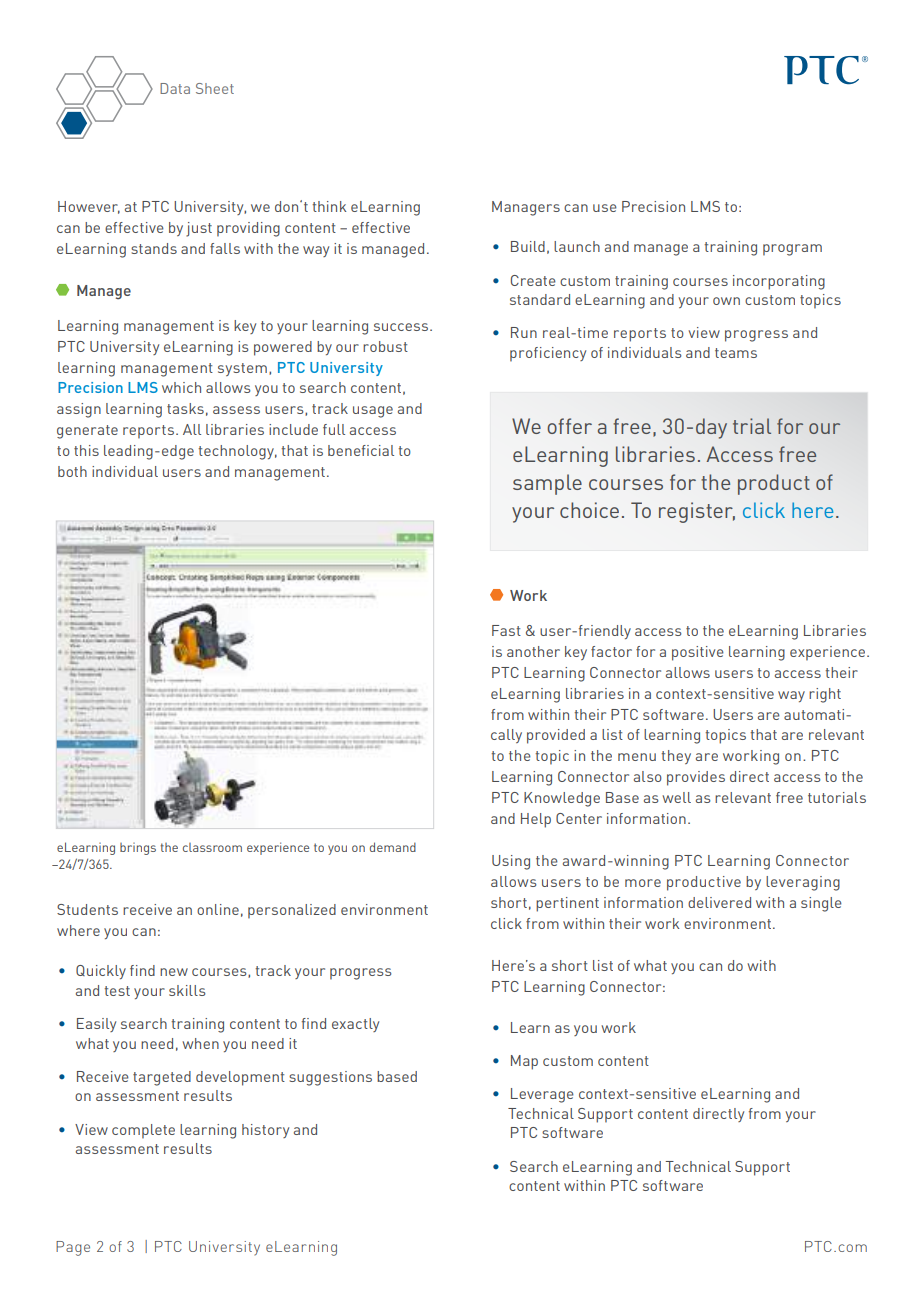  What do you see at coordinates (506, 630) in the screenshot?
I see `Fast` at bounding box center [506, 630].
